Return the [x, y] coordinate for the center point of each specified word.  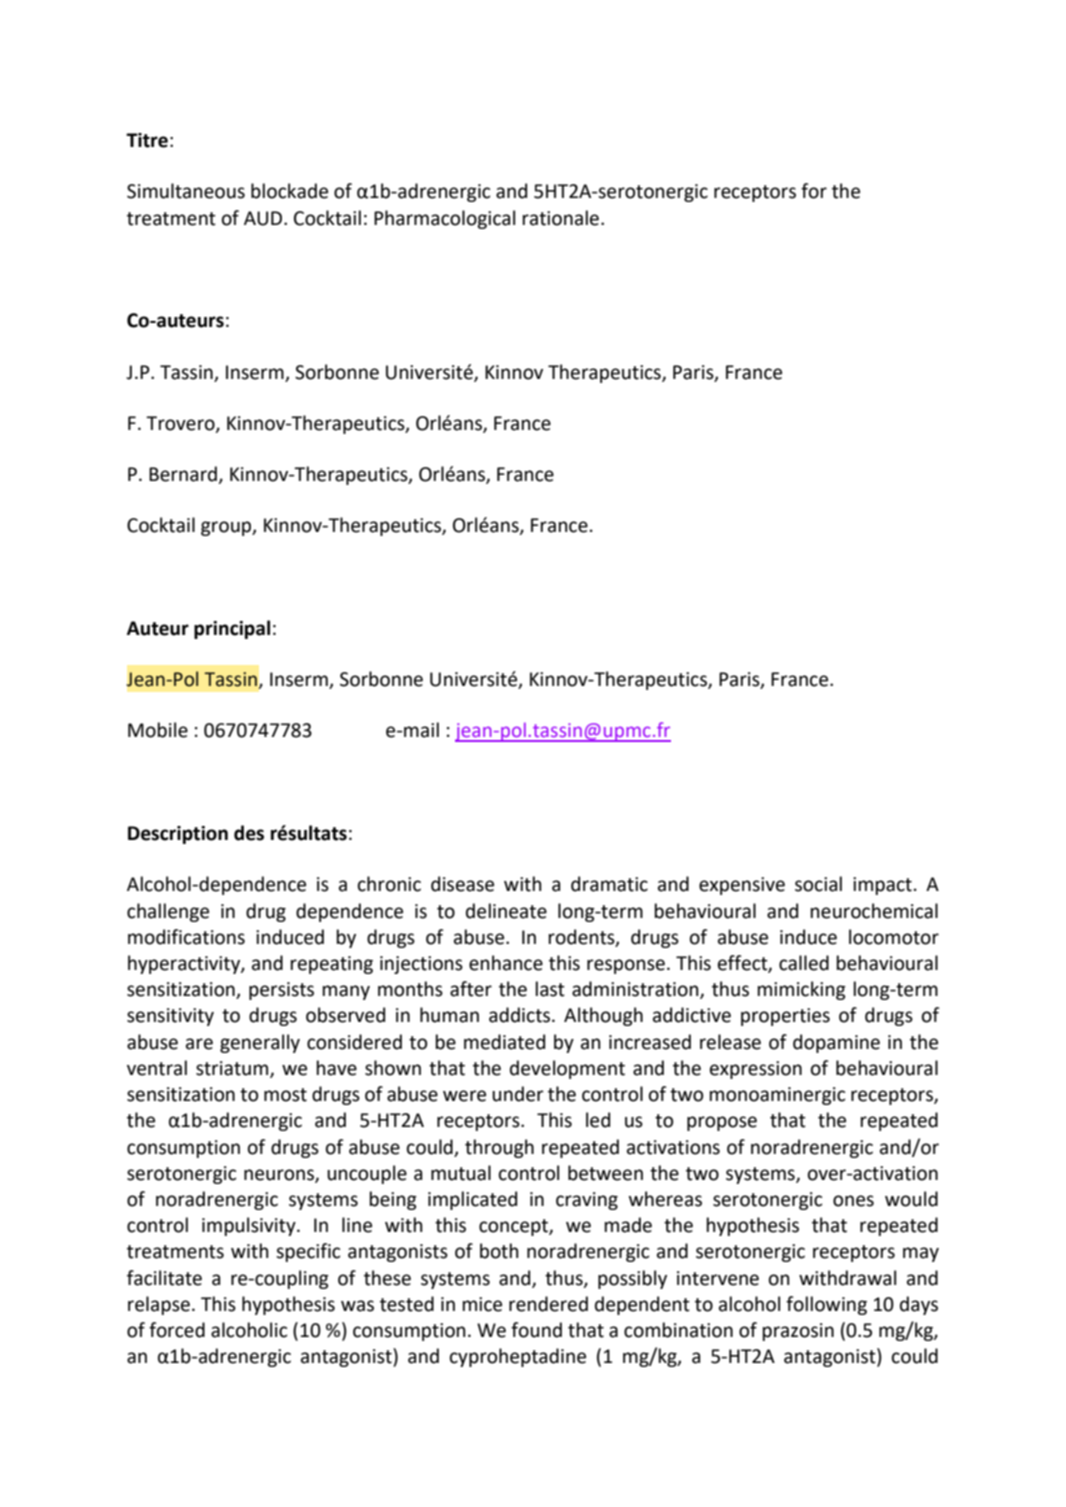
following [826, 1305]
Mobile [158, 730]
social [818, 884]
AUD [264, 218]
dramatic [609, 884]
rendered [548, 1304]
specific [308, 1252]
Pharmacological [444, 219]
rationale [561, 218]
